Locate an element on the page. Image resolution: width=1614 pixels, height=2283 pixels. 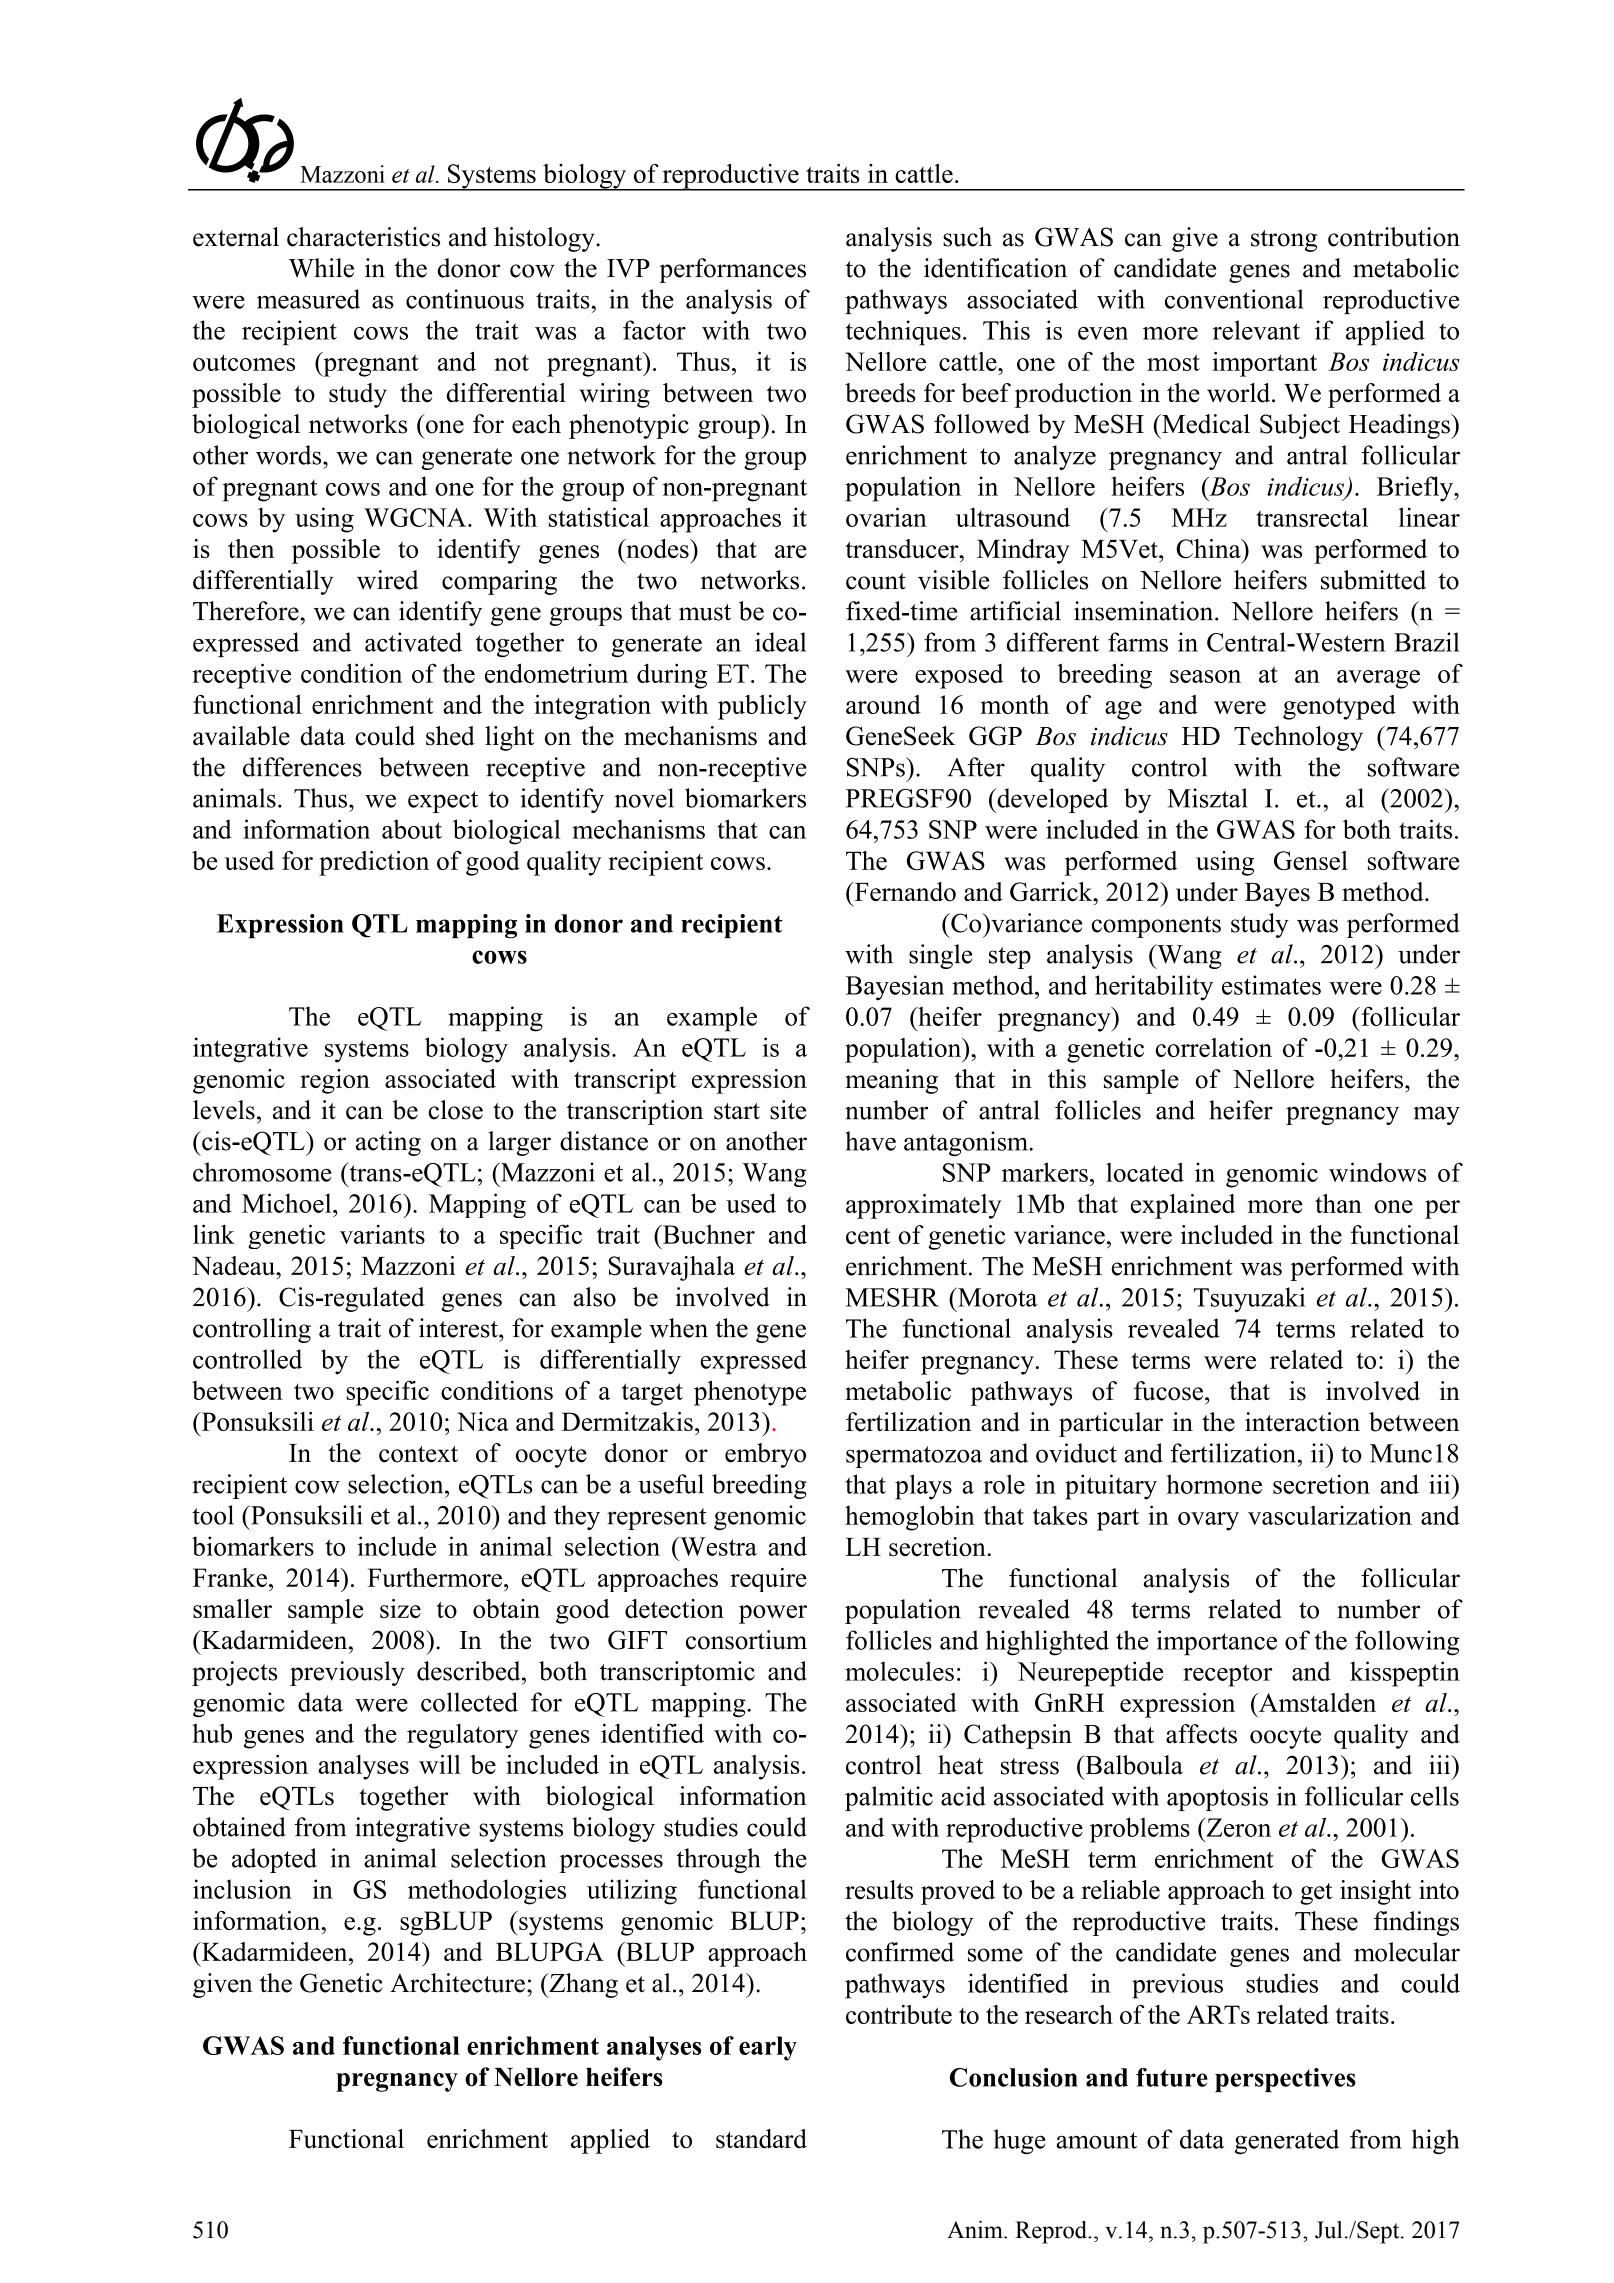
variants is located at coordinates (382, 1234).
